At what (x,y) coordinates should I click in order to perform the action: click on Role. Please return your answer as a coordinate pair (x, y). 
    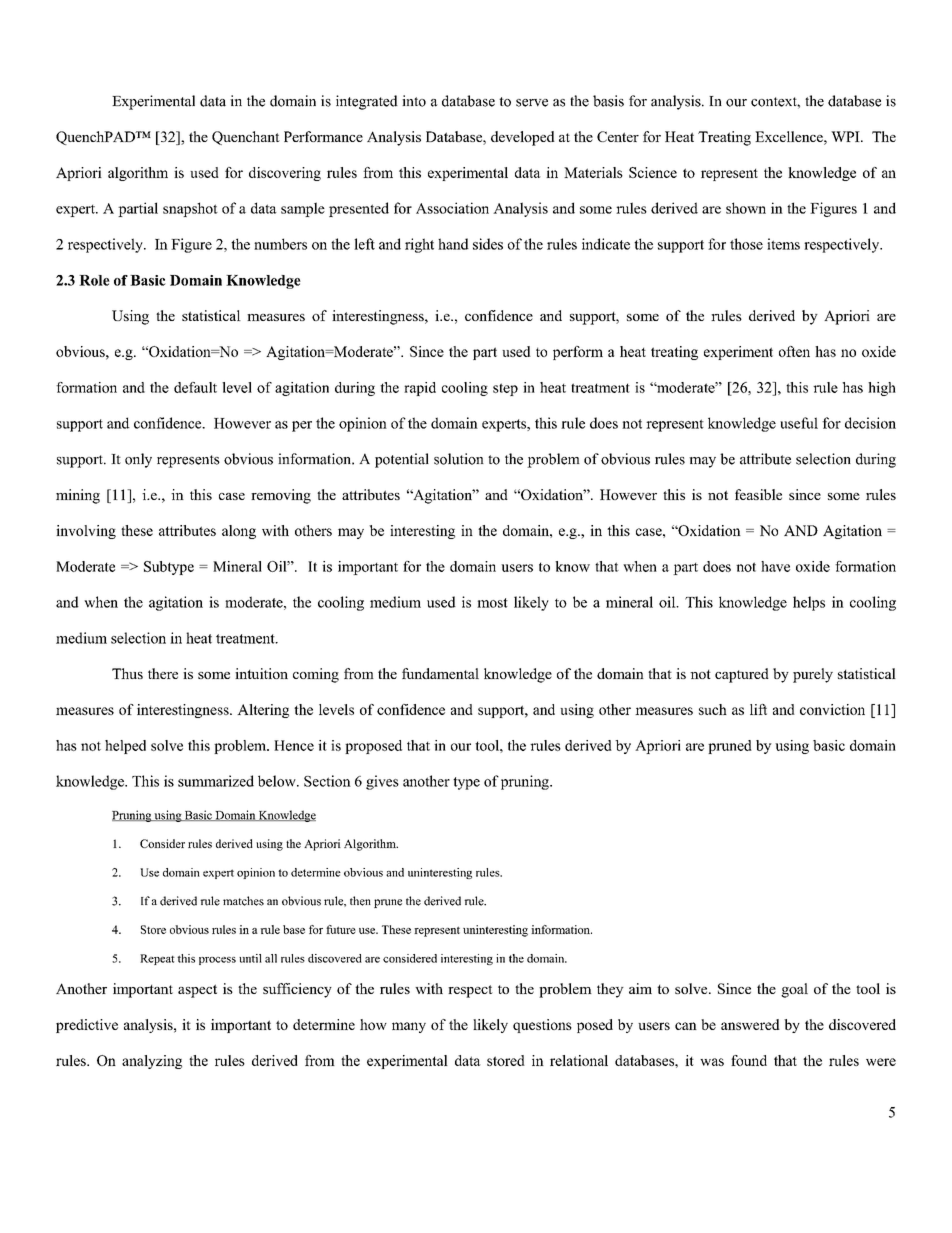
    Looking at the image, I should click on (94, 280).
